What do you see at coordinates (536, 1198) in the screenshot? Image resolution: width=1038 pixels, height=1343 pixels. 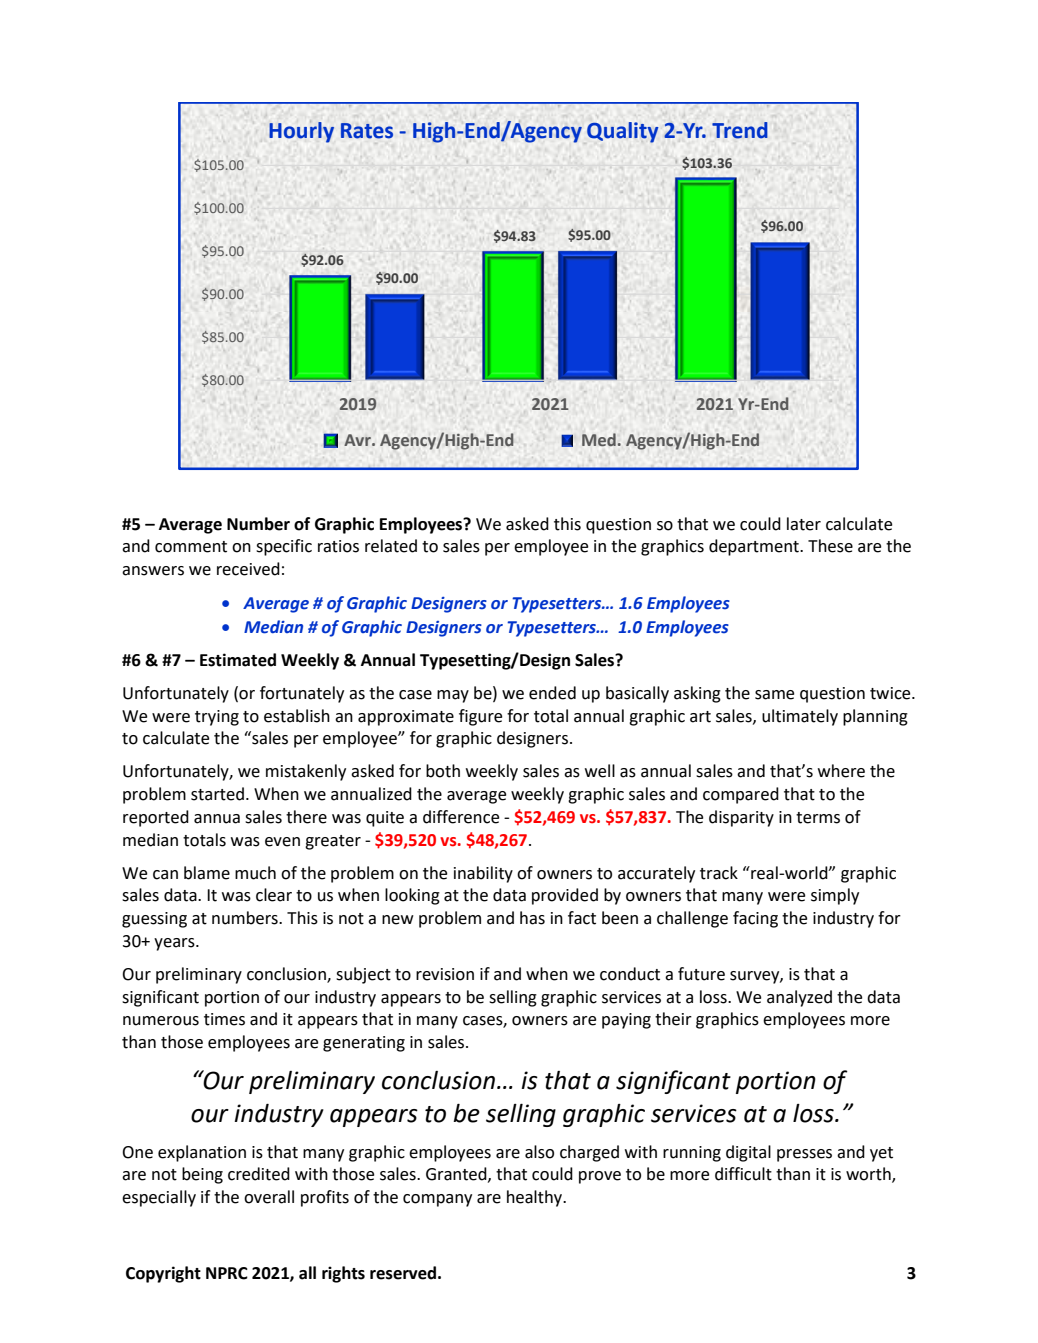 I see `healthy` at bounding box center [536, 1198].
